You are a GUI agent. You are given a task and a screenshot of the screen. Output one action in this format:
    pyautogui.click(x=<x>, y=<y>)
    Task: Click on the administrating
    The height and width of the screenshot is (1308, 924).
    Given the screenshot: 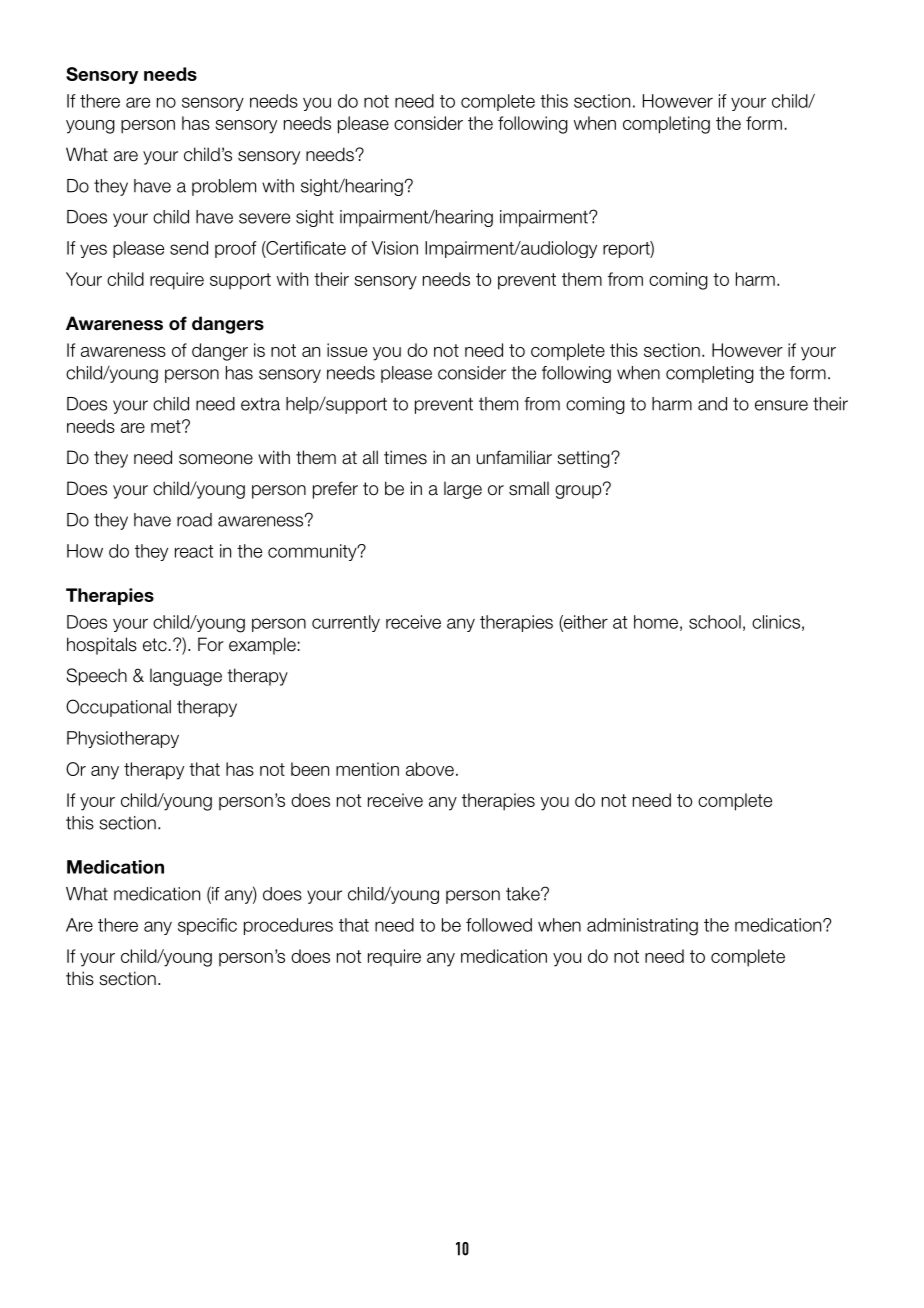 What is the action you would take?
    pyautogui.click(x=642, y=927)
